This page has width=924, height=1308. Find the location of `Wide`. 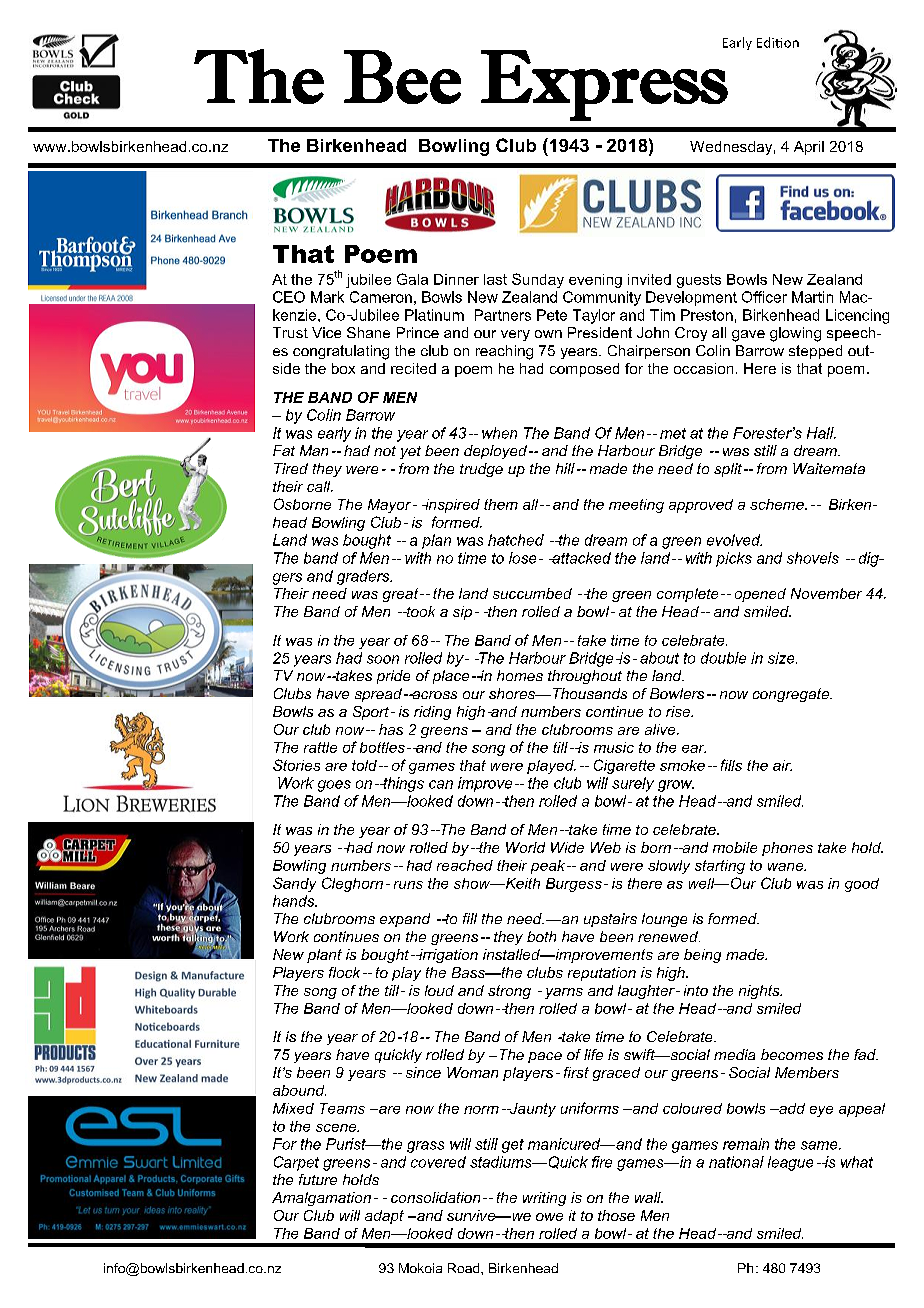

Wide is located at coordinates (567, 847).
